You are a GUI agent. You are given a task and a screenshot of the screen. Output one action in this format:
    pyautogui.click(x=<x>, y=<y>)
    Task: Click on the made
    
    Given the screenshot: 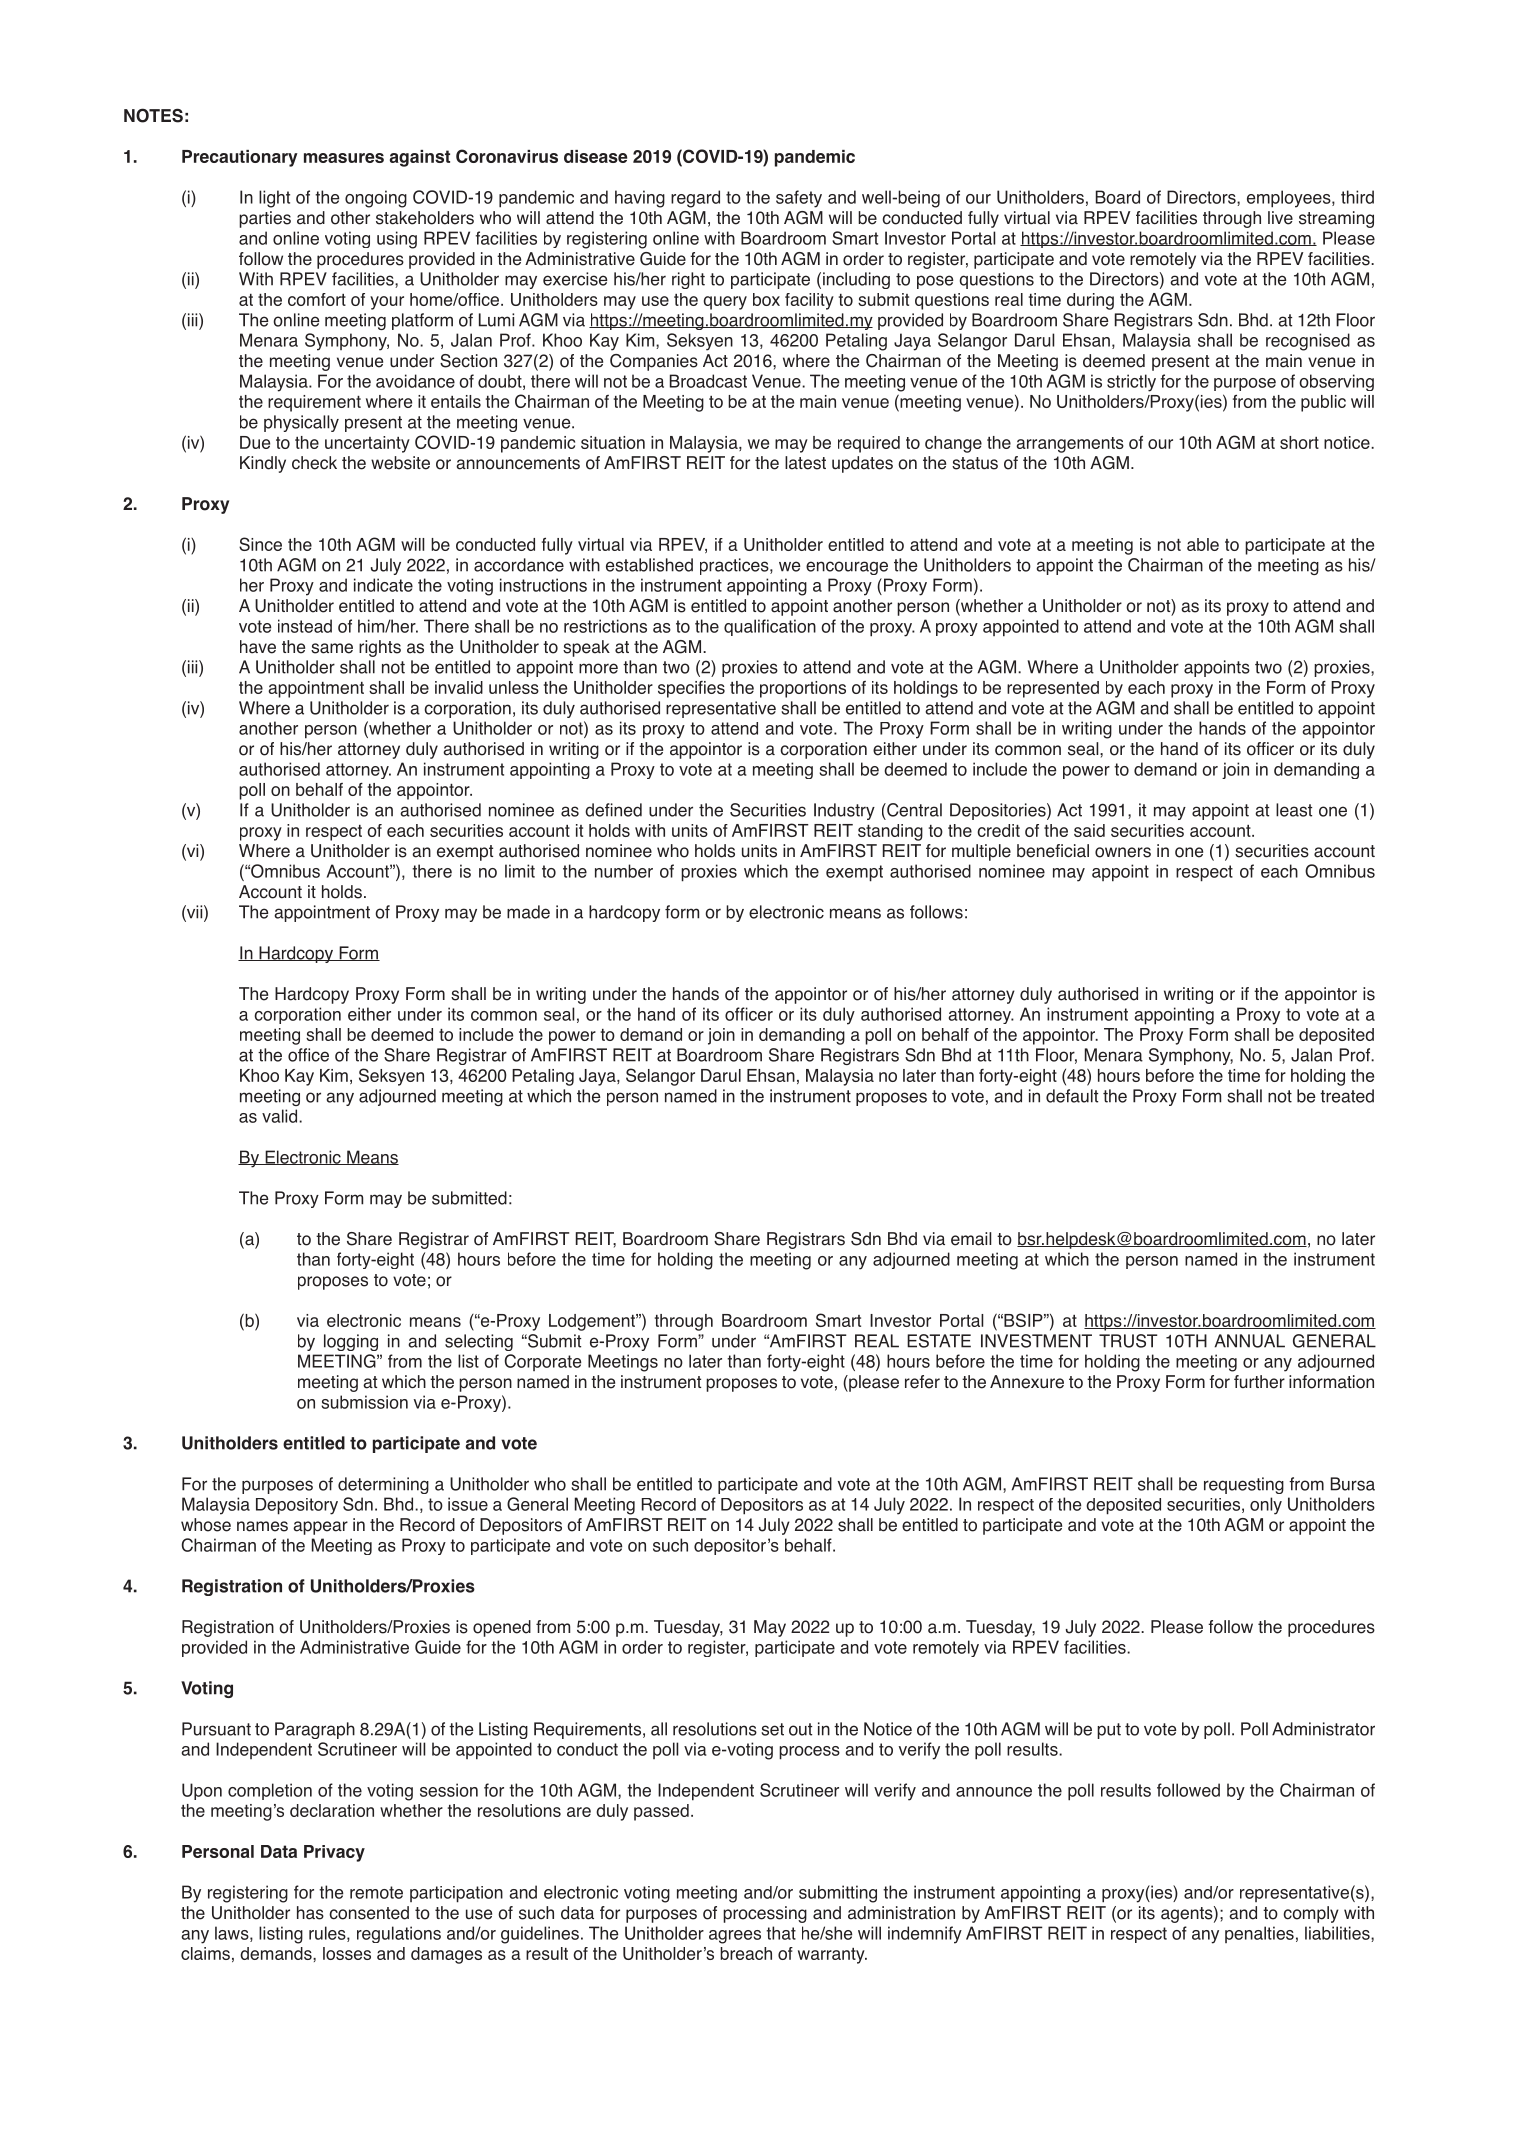 What is the action you would take?
    pyautogui.click(x=528, y=912)
